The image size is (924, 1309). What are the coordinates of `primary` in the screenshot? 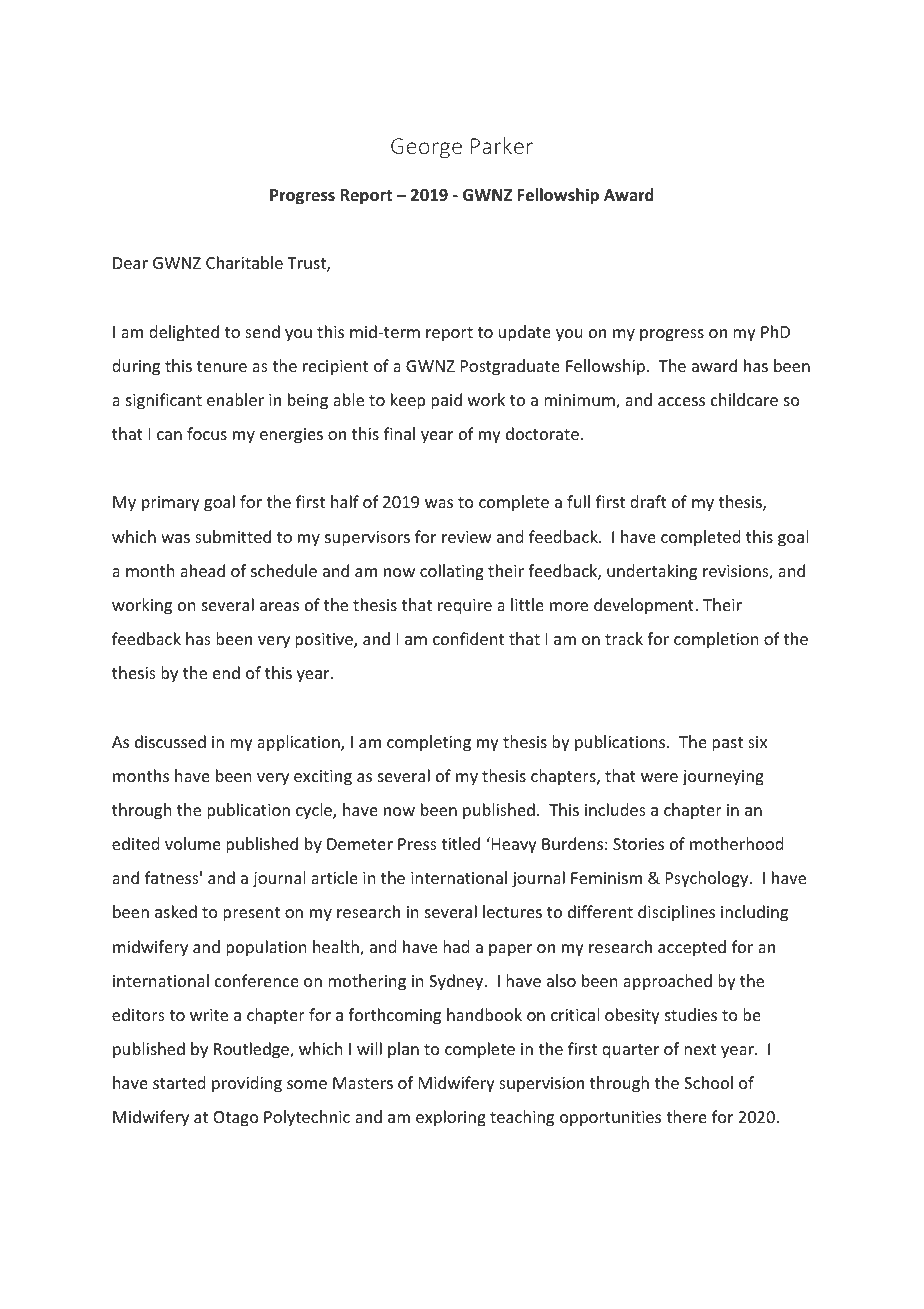 It's located at (171, 504).
